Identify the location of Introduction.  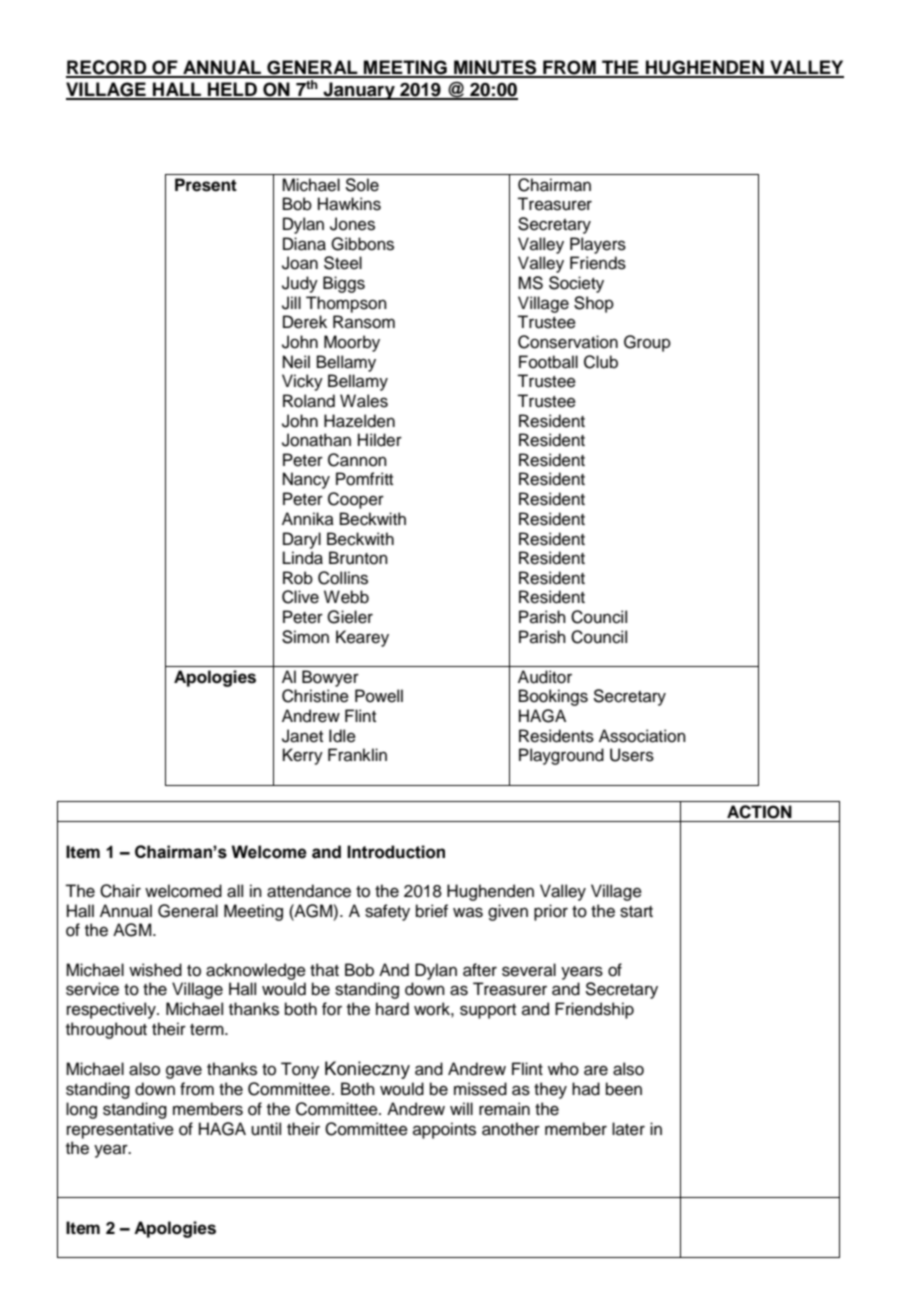
(396, 852).
